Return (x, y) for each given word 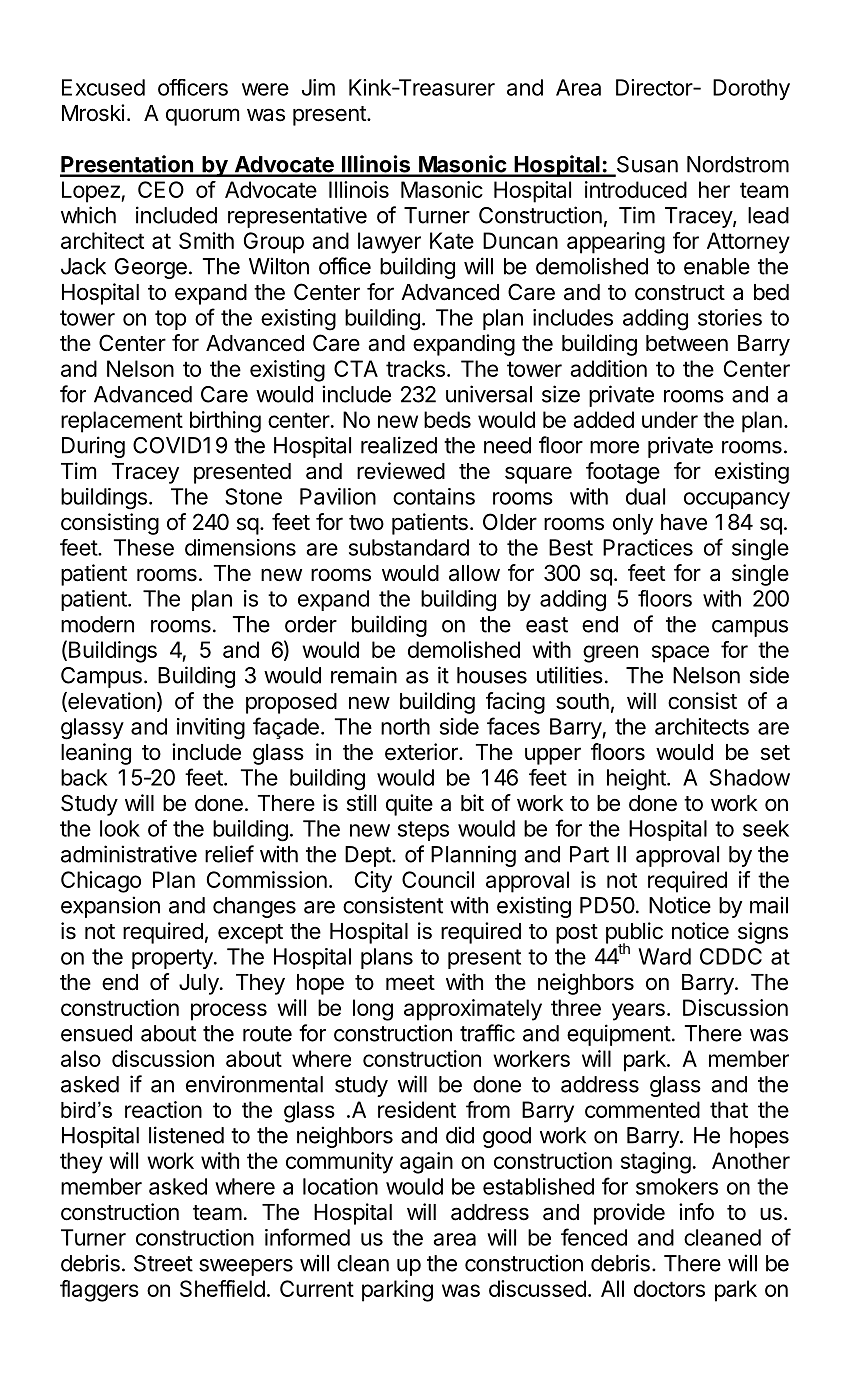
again (426, 1163)
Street (163, 1263)
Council (438, 879)
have (684, 522)
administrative (129, 854)
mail (769, 905)
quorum (202, 117)
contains (434, 496)
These (144, 547)
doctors (669, 1288)
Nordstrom (738, 164)
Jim (318, 87)
